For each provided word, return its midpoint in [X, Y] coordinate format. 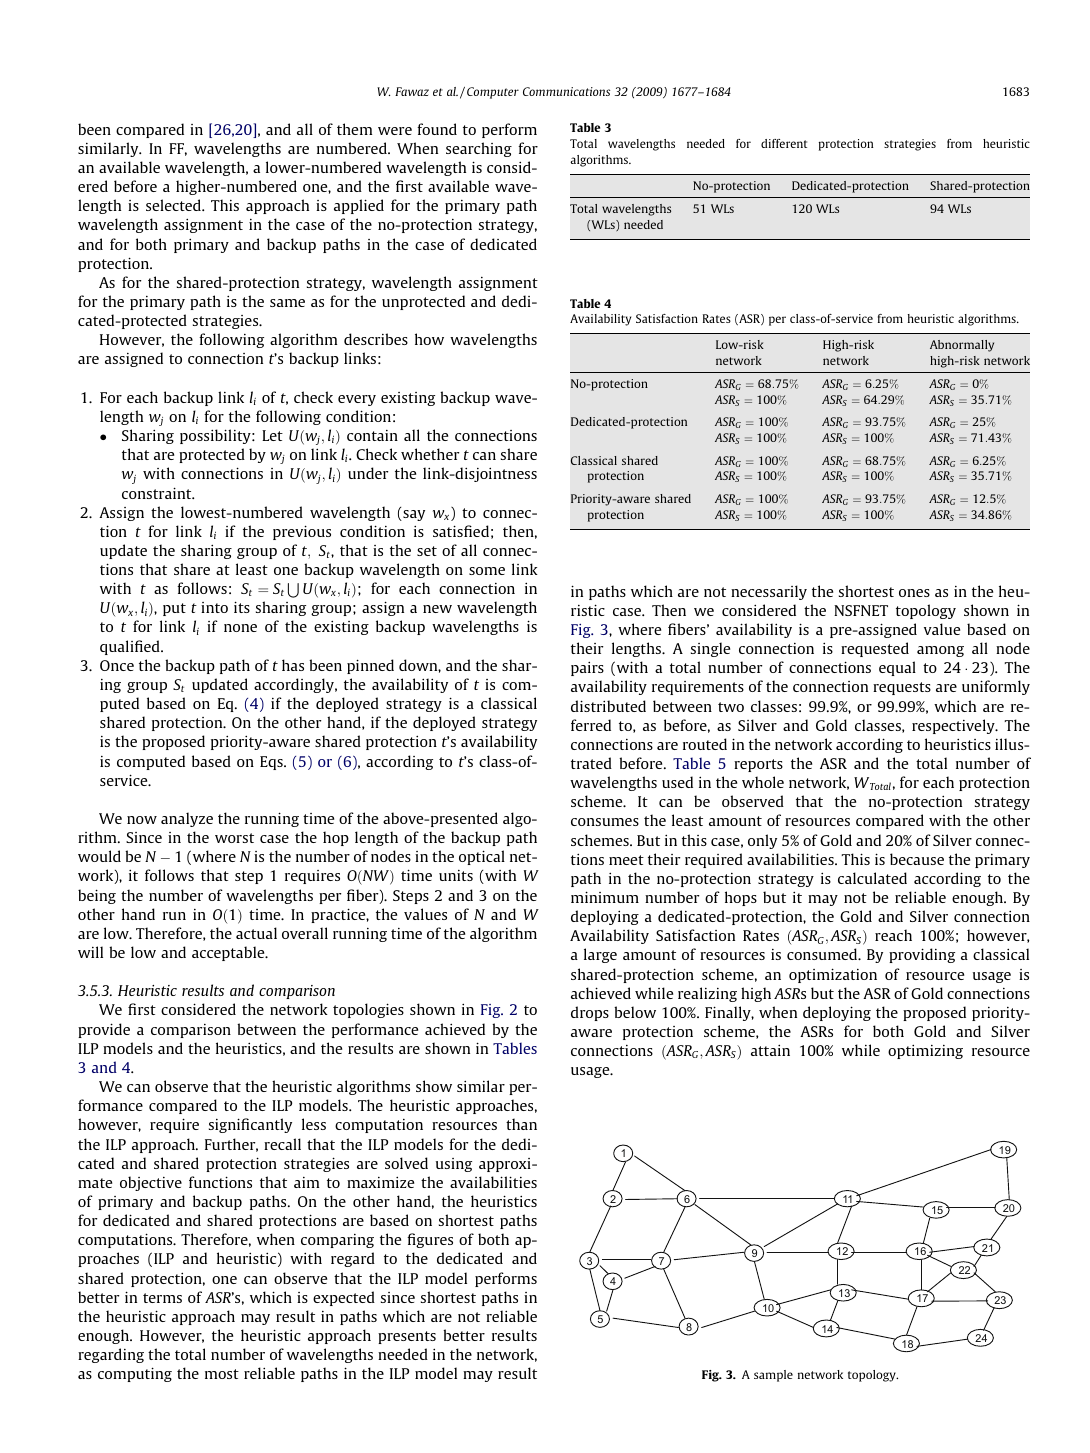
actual [256, 933]
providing [922, 955]
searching [479, 149]
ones [914, 593]
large [600, 955]
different [784, 143]
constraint [158, 493]
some [487, 571]
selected [174, 205]
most [222, 1374]
